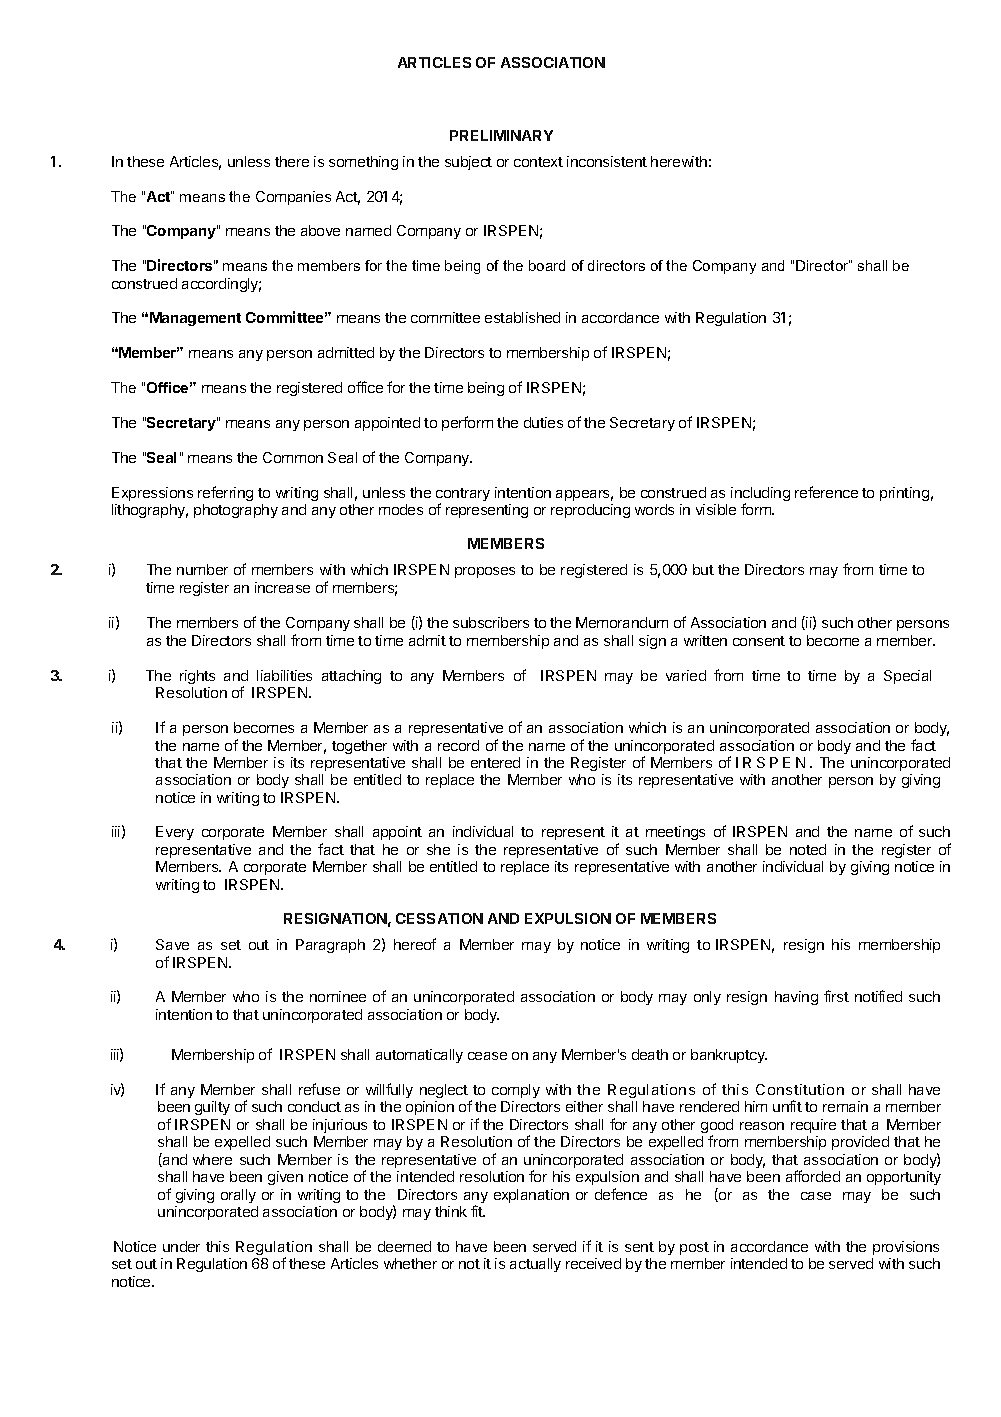 The height and width of the image is (1417, 1001). Describe the element at coordinates (907, 677) in the image. I see `Special` at that location.
